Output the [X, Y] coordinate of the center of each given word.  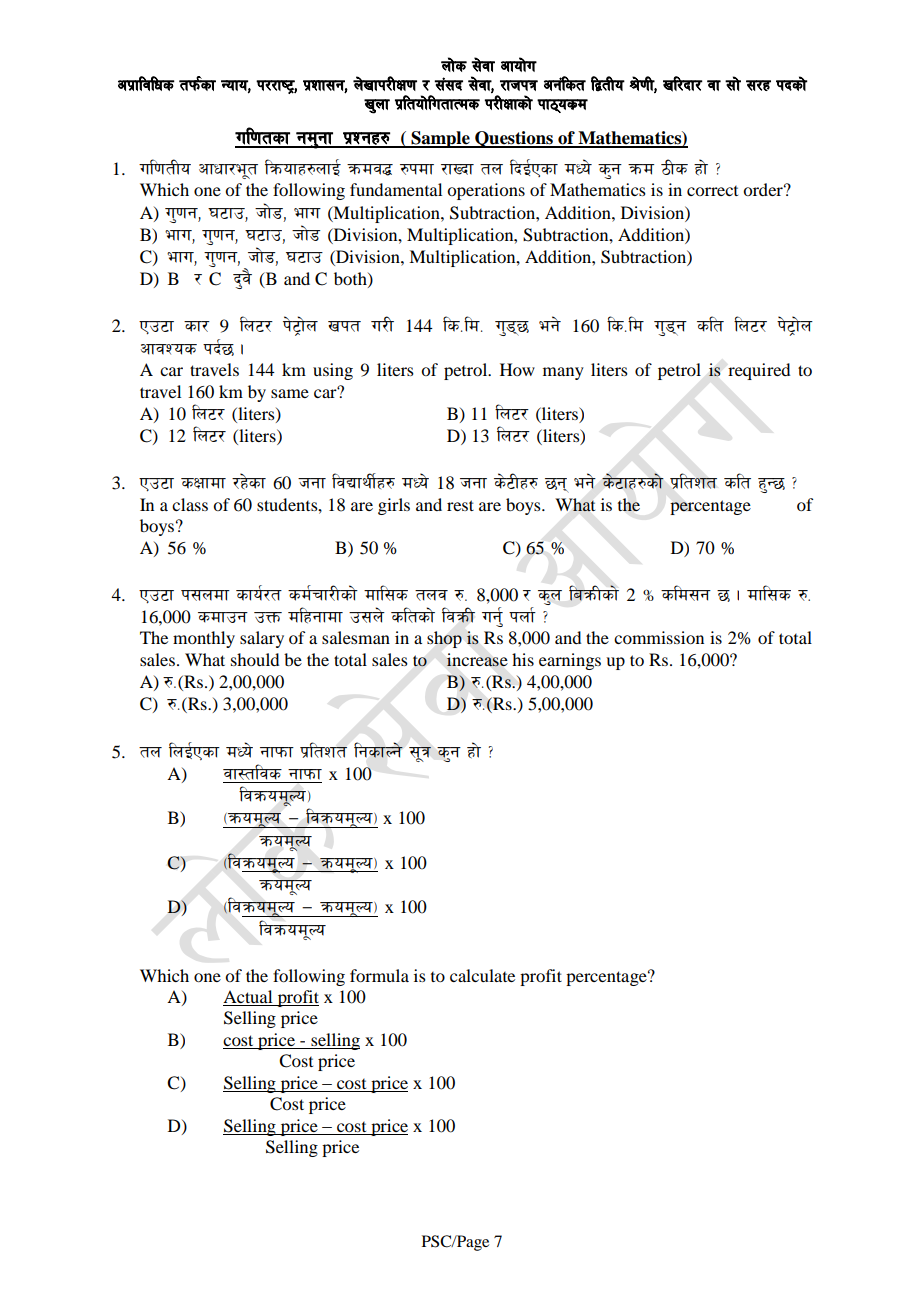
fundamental [396, 189]
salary [262, 639]
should [255, 659]
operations [486, 191]
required [759, 371]
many [563, 373]
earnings [570, 661]
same [290, 393]
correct [712, 191]
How [517, 369]
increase [477, 660]
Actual [249, 998]
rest [460, 505]
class [190, 504]
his [523, 659]
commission [659, 637]
